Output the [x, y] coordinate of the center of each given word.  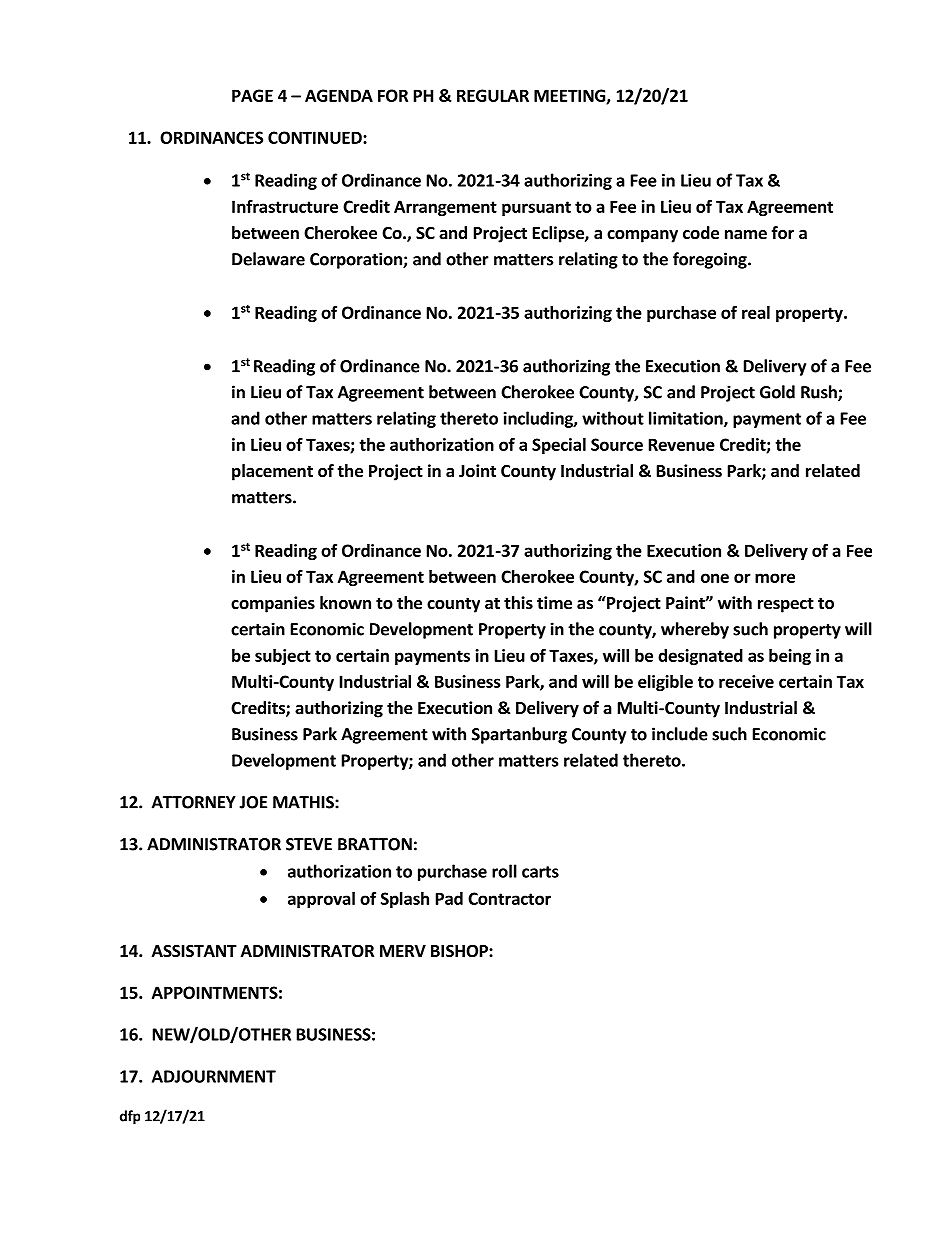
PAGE [252, 95]
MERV [403, 951]
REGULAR [493, 95]
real [756, 312]
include [680, 734]
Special [559, 446]
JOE [253, 802]
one [715, 578]
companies [273, 604]
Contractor [509, 898]
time [554, 603]
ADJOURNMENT [214, 1076]
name [746, 235]
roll [504, 871]
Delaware [268, 259]
